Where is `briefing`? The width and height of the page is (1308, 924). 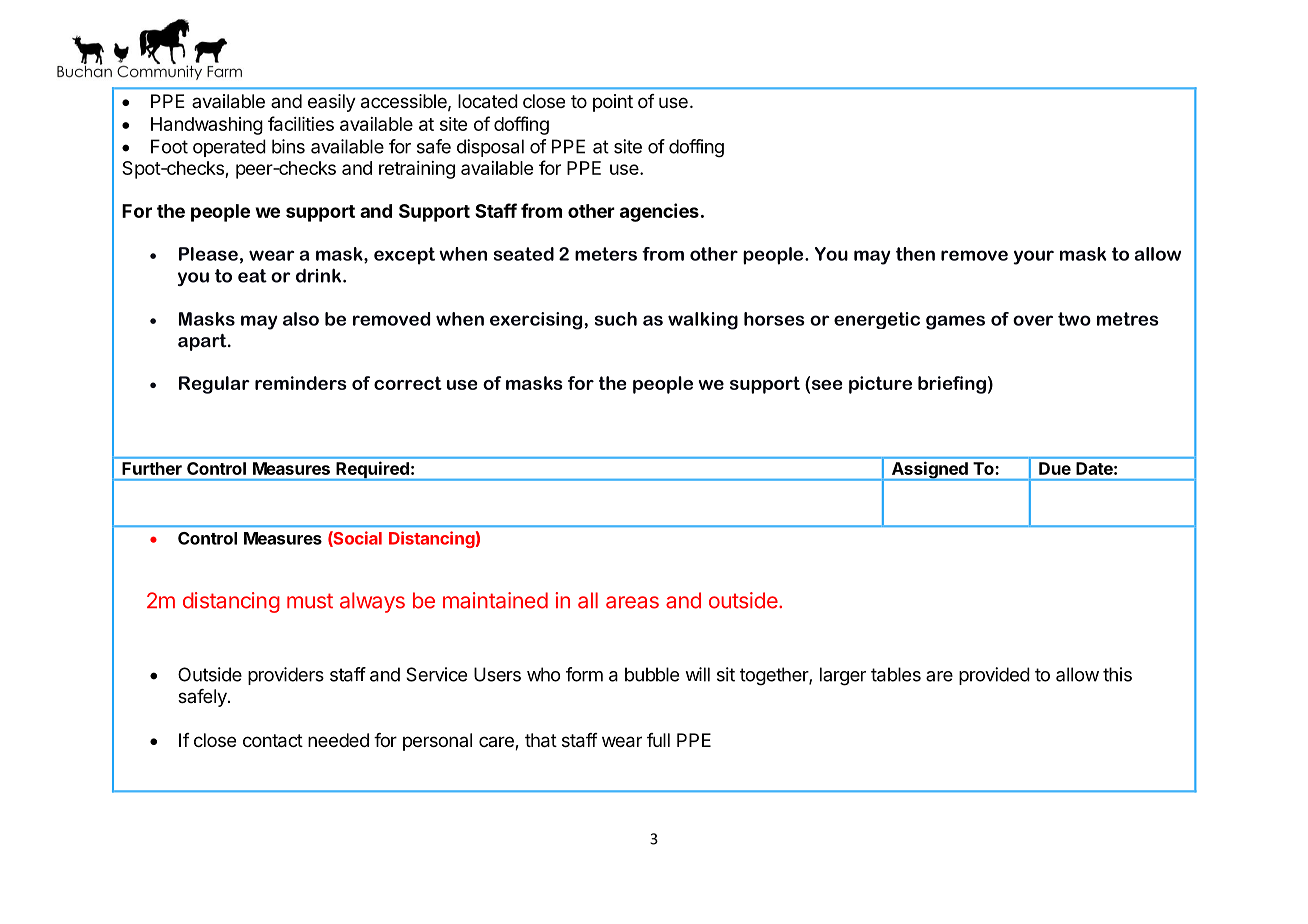
briefing is located at coordinates (952, 385).
